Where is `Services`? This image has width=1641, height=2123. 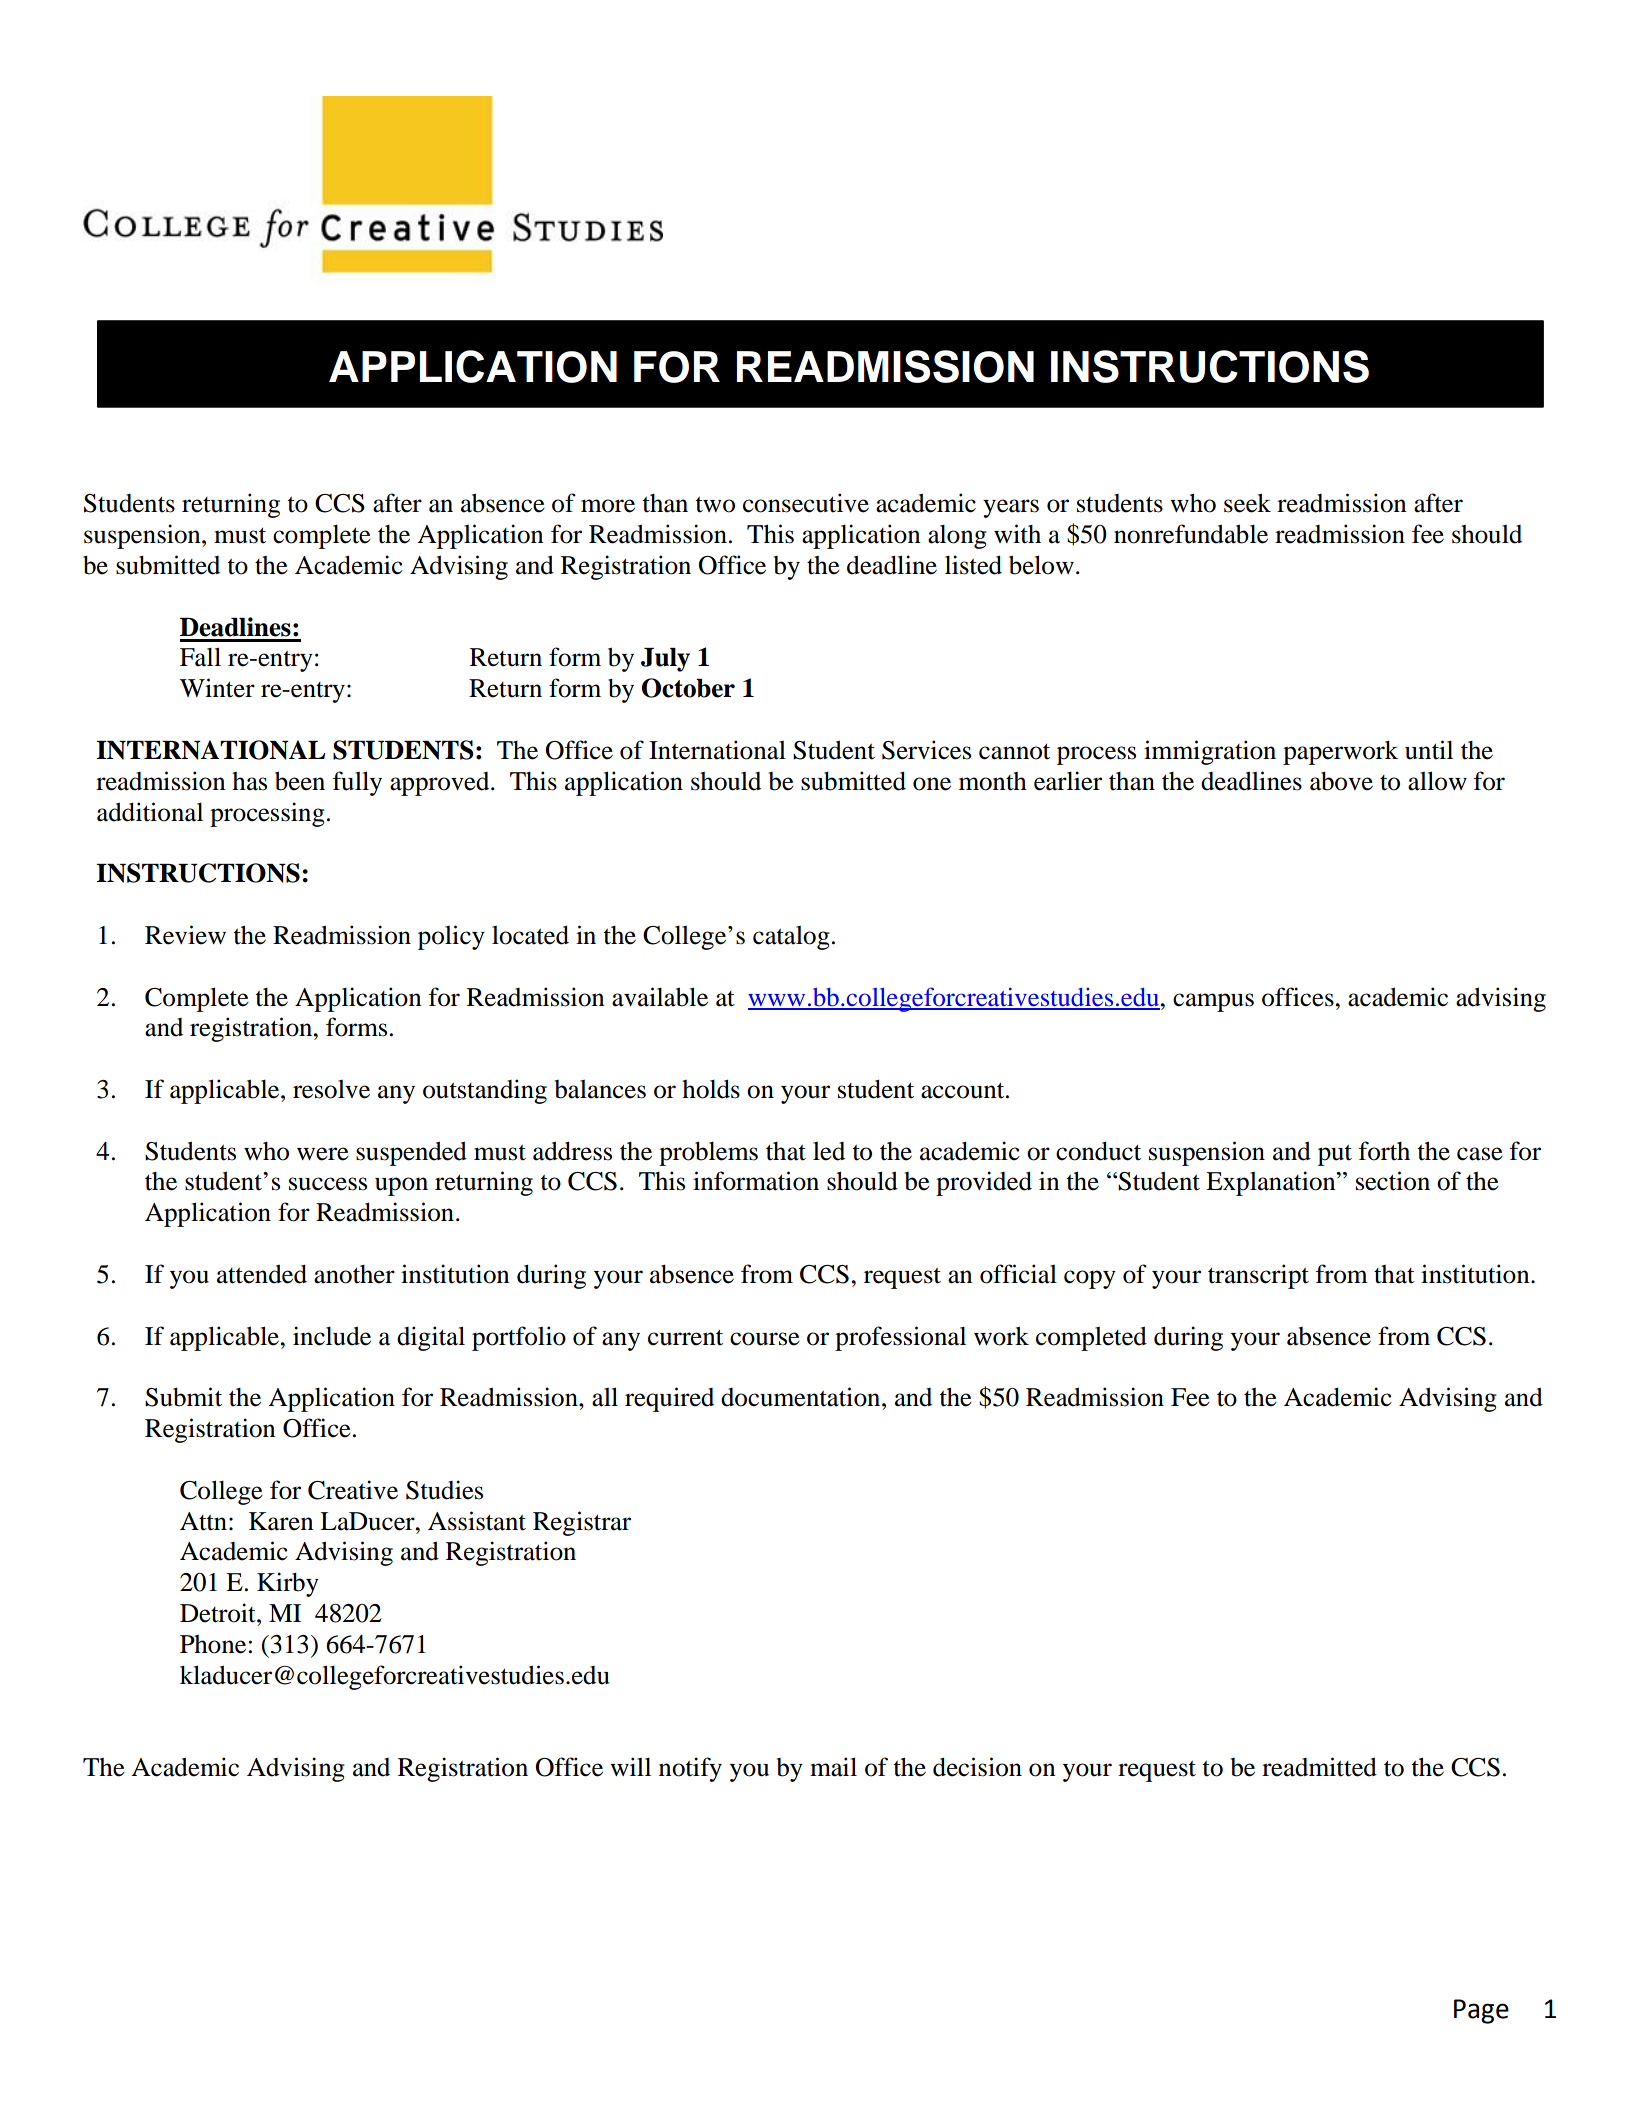
Services is located at coordinates (926, 750).
